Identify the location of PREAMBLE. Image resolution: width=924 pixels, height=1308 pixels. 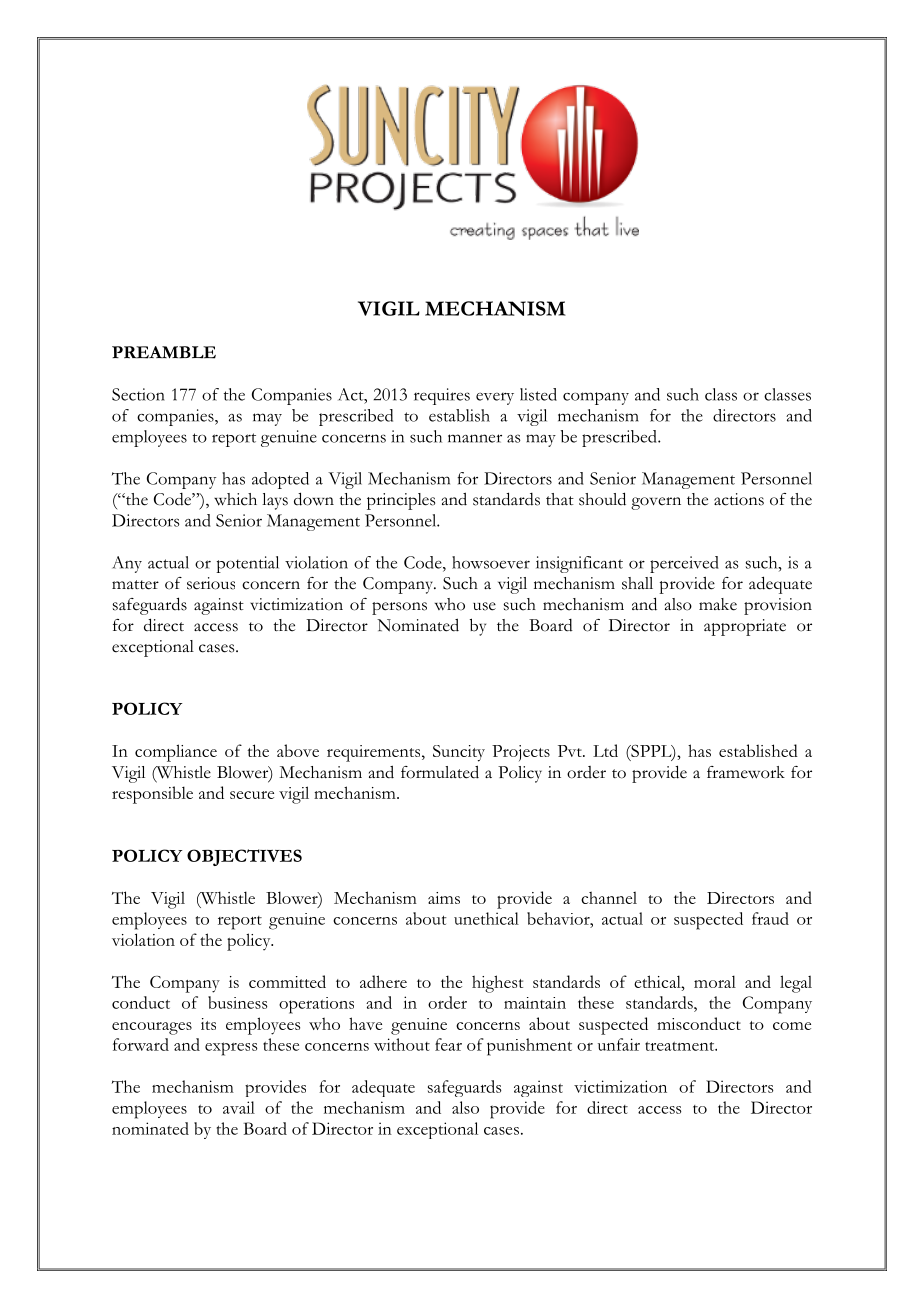
(164, 352).
